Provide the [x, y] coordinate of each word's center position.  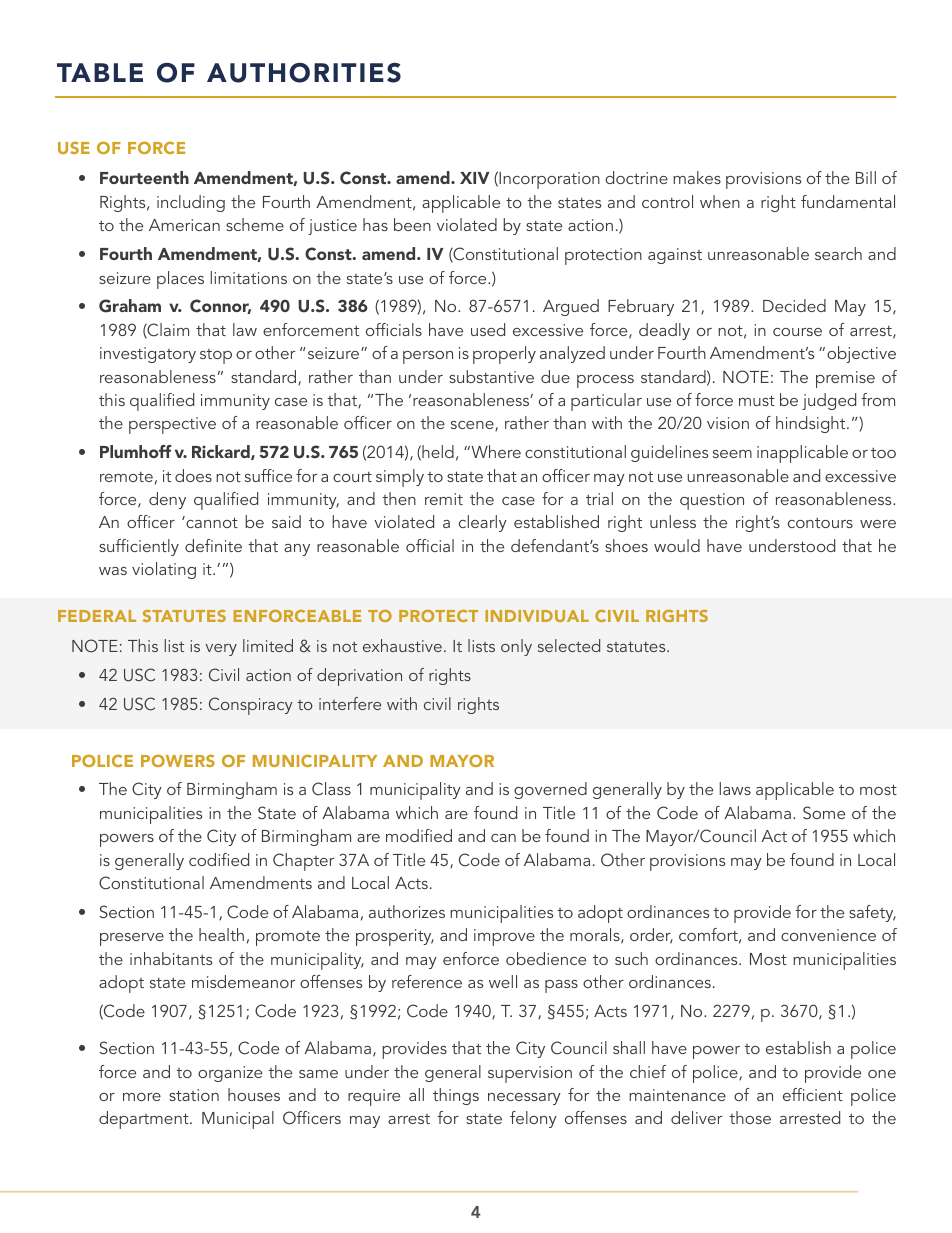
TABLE [100, 72]
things [456, 1096]
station [194, 1095]
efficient [813, 1094]
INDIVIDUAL [537, 616]
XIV [475, 178]
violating [164, 570]
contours [820, 523]
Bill [866, 177]
